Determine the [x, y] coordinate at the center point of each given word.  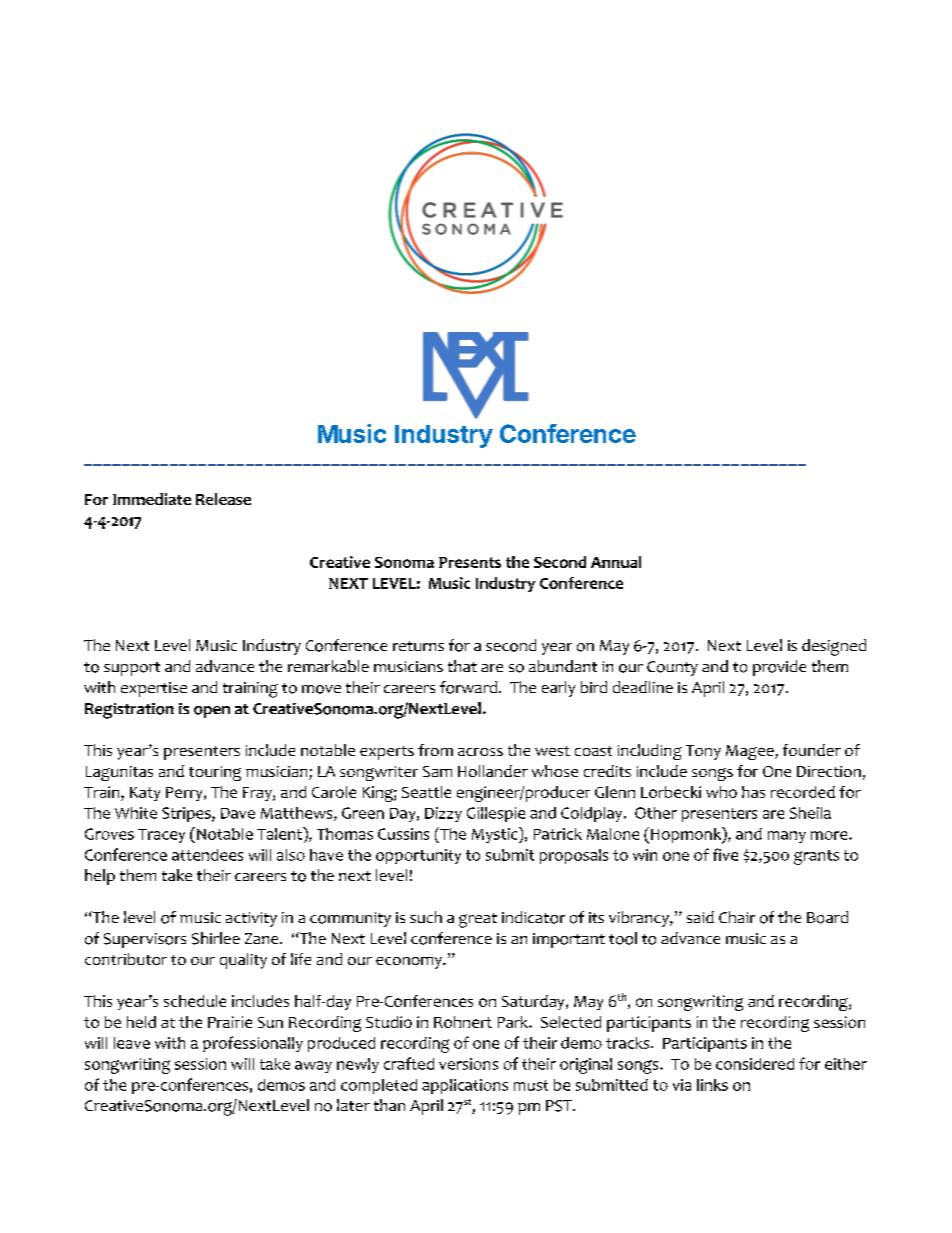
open [212, 712]
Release [223, 499]
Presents [470, 562]
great [478, 920]
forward [470, 687]
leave [132, 1043]
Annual [616, 562]
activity [251, 919]
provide [779, 668]
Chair [737, 917]
